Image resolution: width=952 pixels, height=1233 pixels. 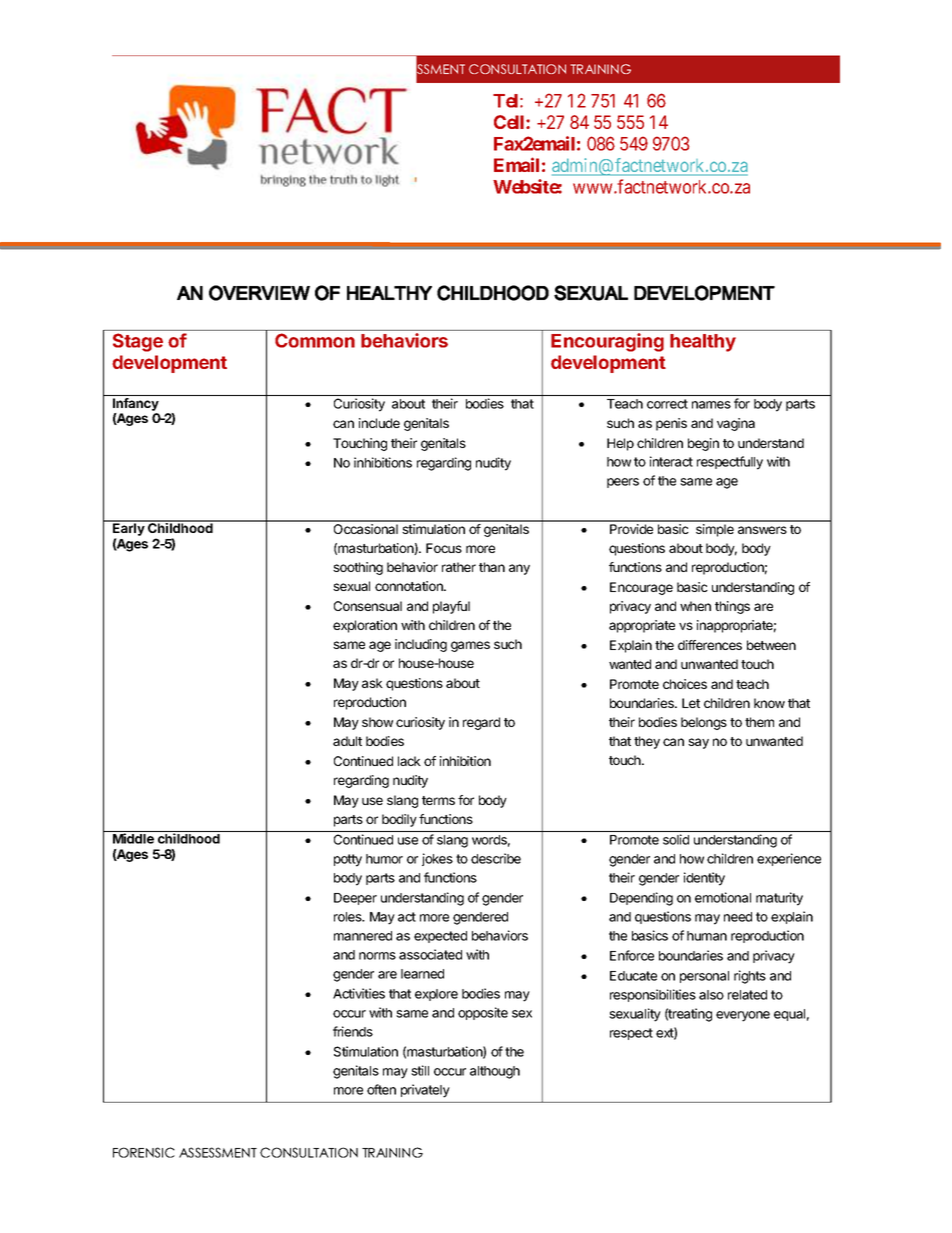 What do you see at coordinates (738, 917) in the document?
I see `need` at bounding box center [738, 917].
